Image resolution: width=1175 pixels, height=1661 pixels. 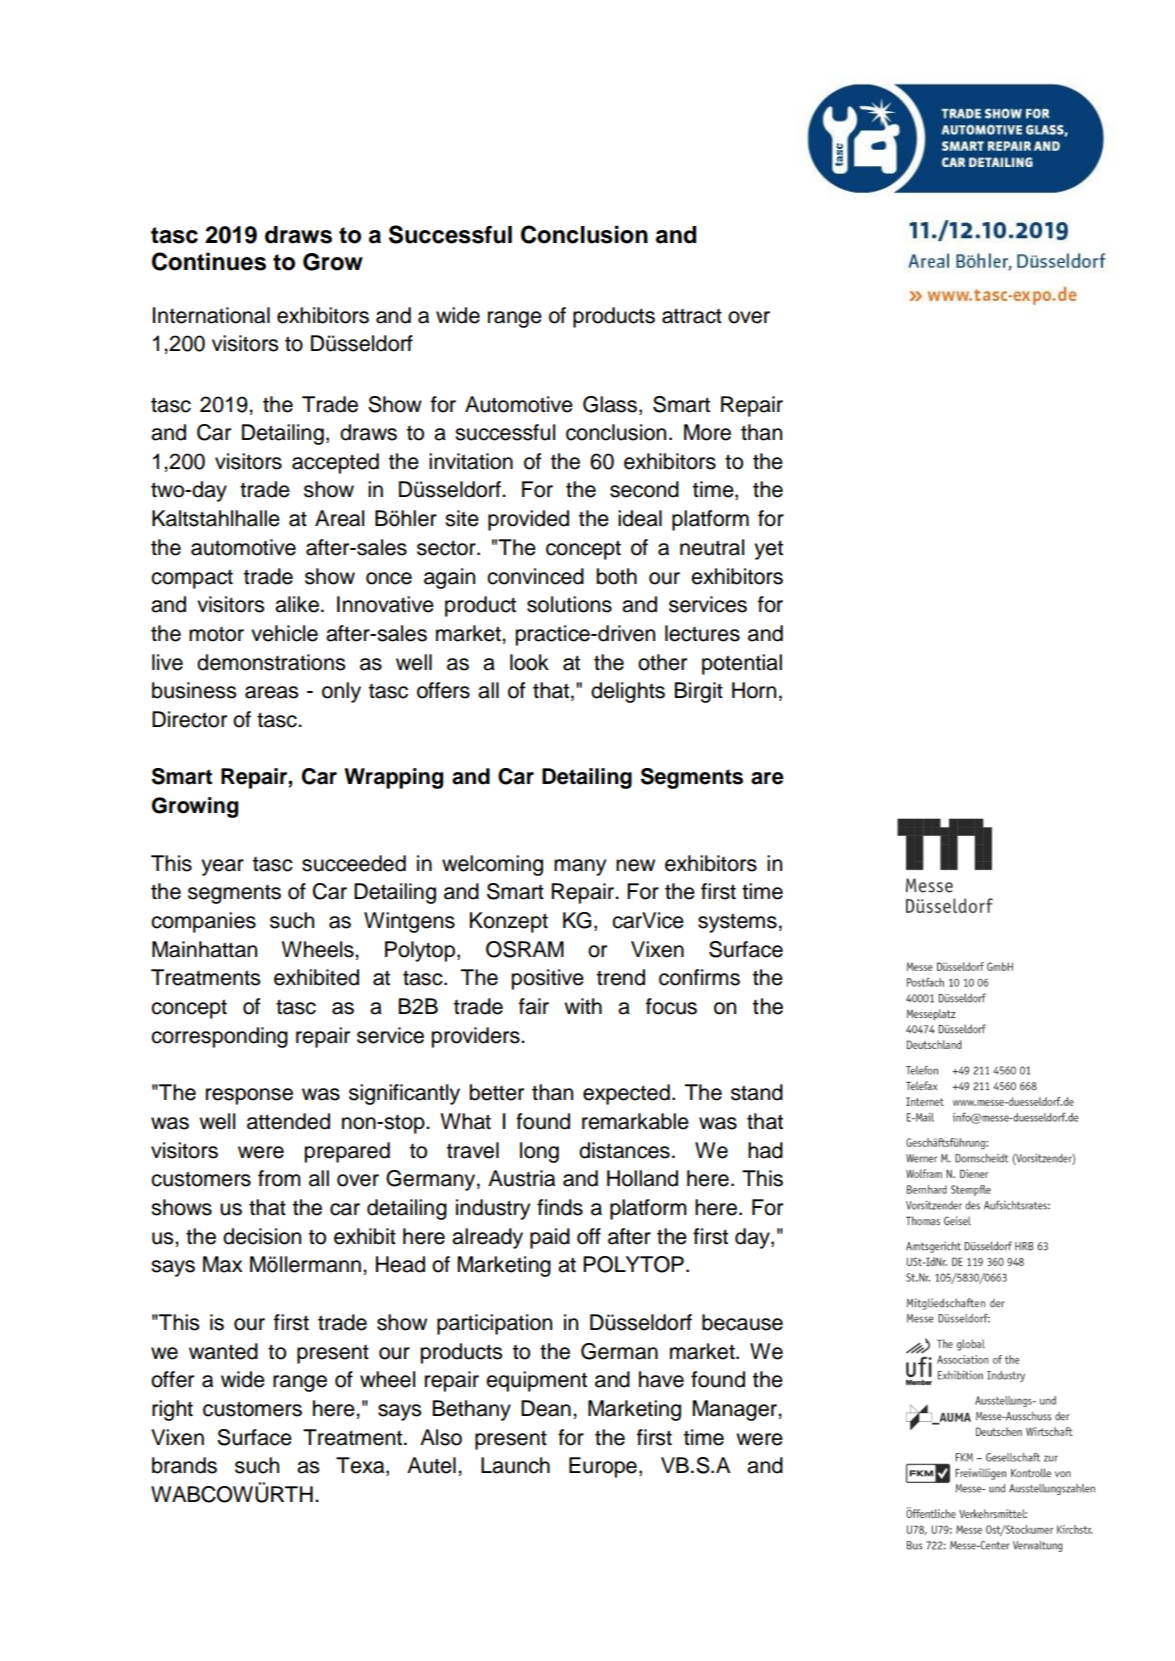 I want to click on brands, so click(x=184, y=1465).
